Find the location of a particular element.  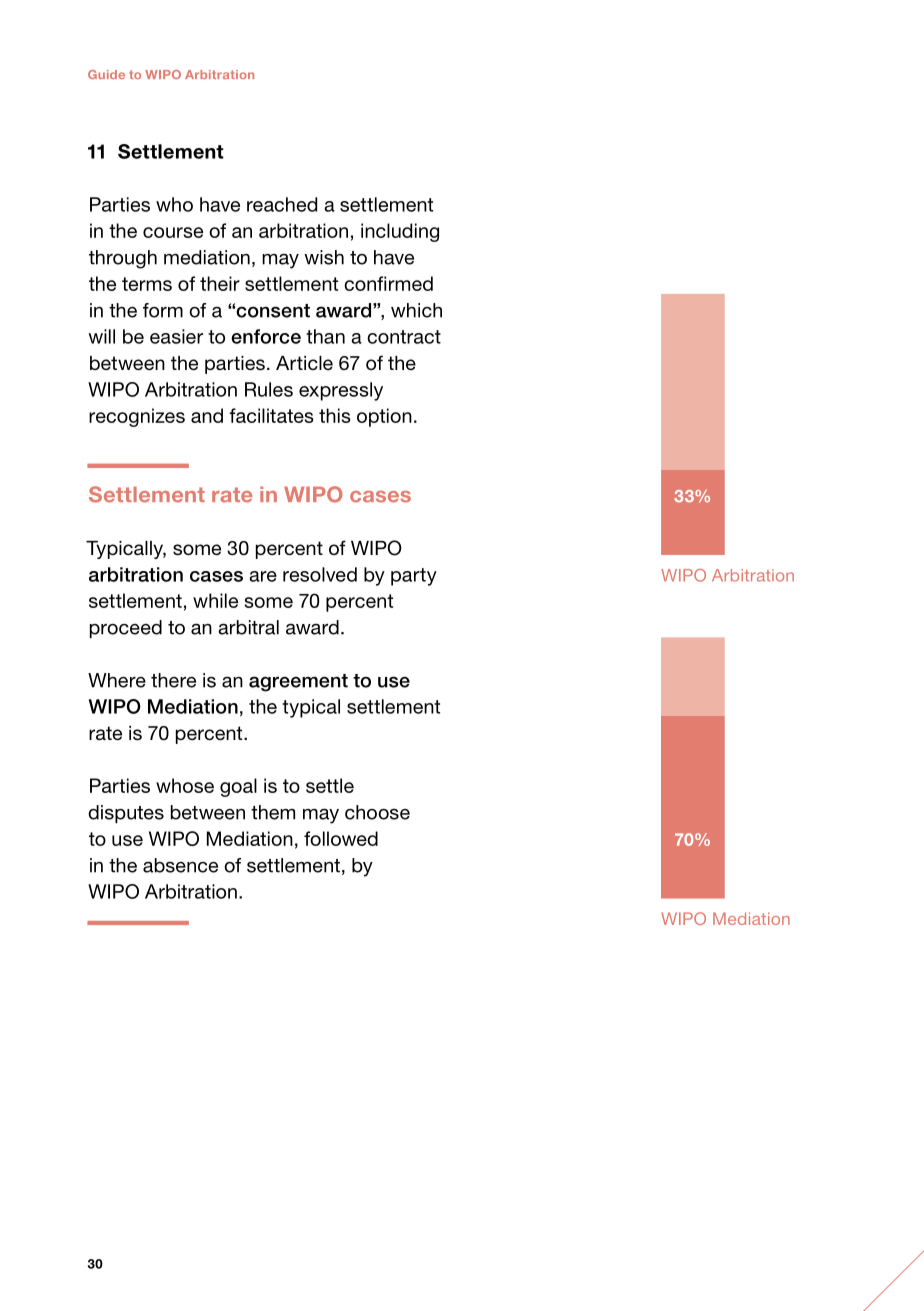

enforce is located at coordinates (266, 336).
